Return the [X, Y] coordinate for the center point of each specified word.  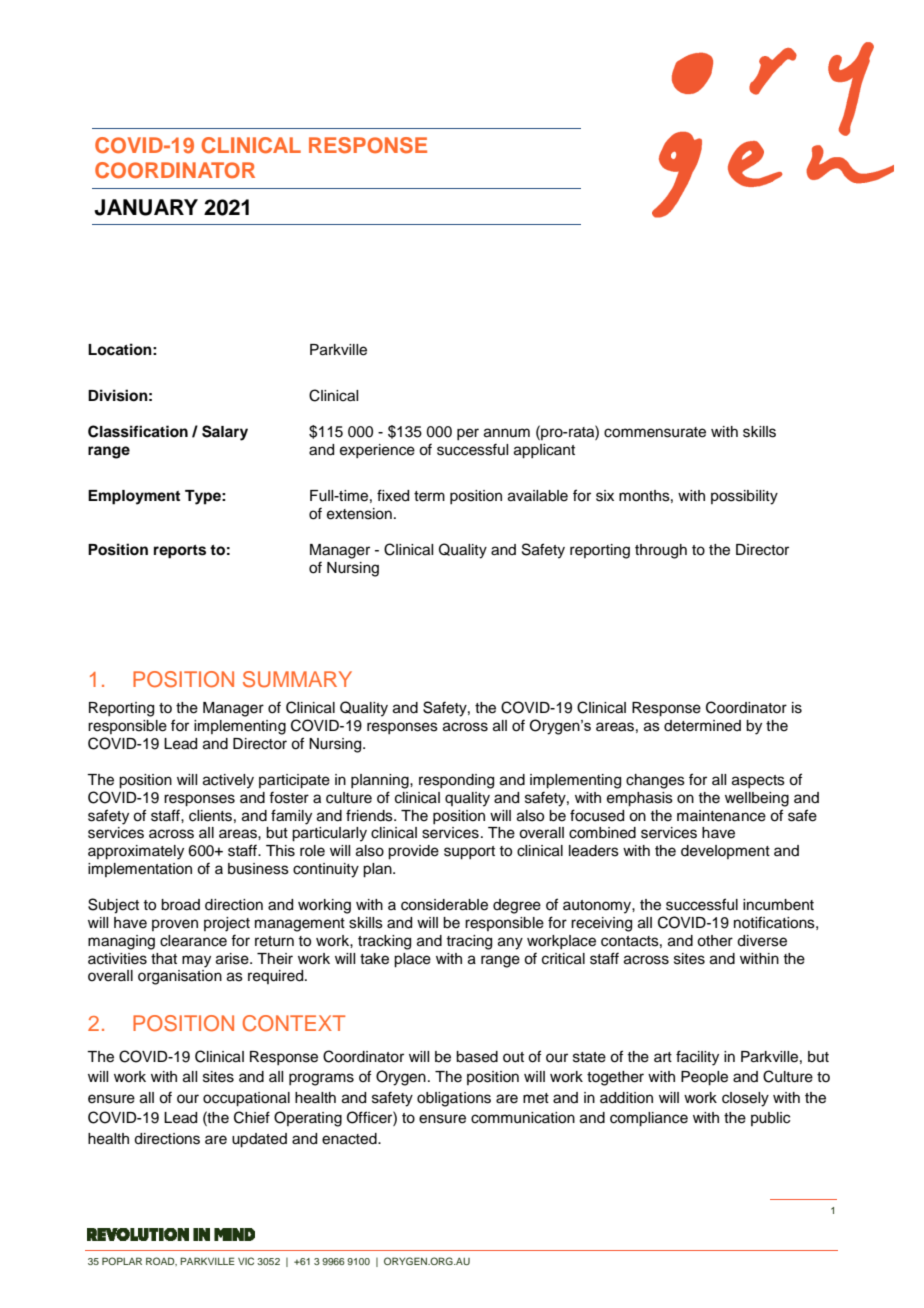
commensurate [655, 432]
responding [456, 781]
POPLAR [122, 1261]
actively [228, 781]
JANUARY [146, 207]
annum [507, 433]
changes [655, 781]
